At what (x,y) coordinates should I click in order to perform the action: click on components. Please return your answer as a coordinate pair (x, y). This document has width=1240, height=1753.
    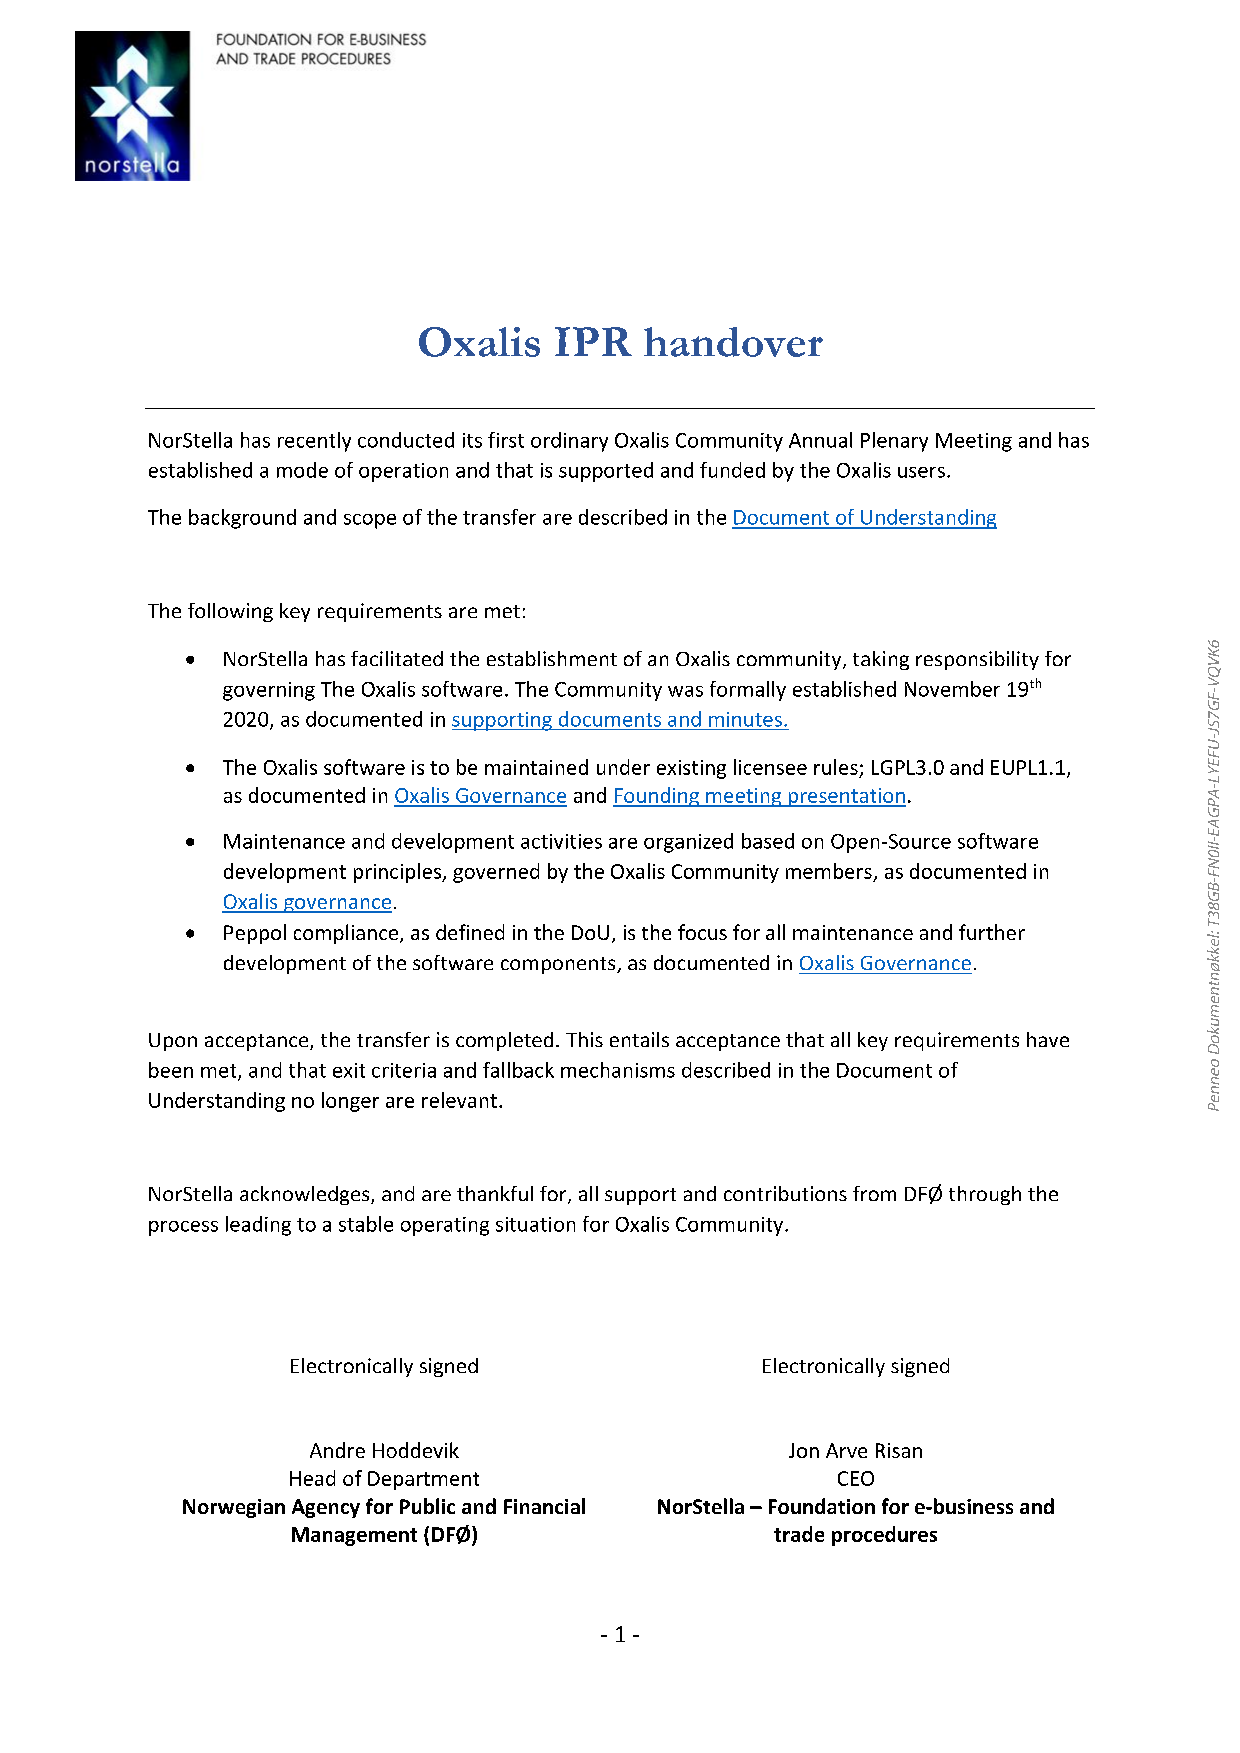
    Looking at the image, I should click on (559, 965).
